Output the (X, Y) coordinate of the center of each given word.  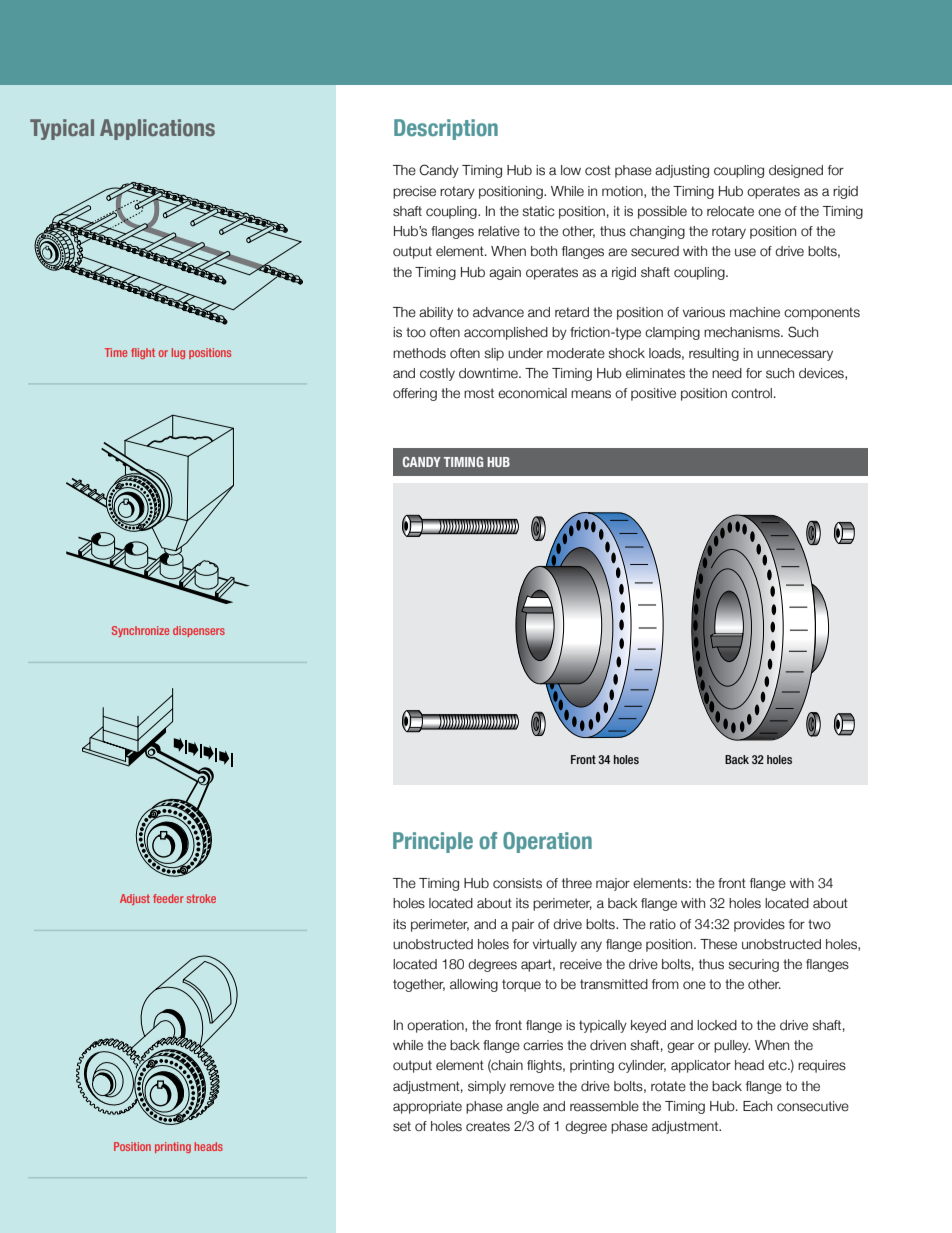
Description (446, 129)
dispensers (199, 631)
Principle (433, 842)
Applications (157, 129)
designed (796, 171)
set (402, 1126)
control (751, 393)
